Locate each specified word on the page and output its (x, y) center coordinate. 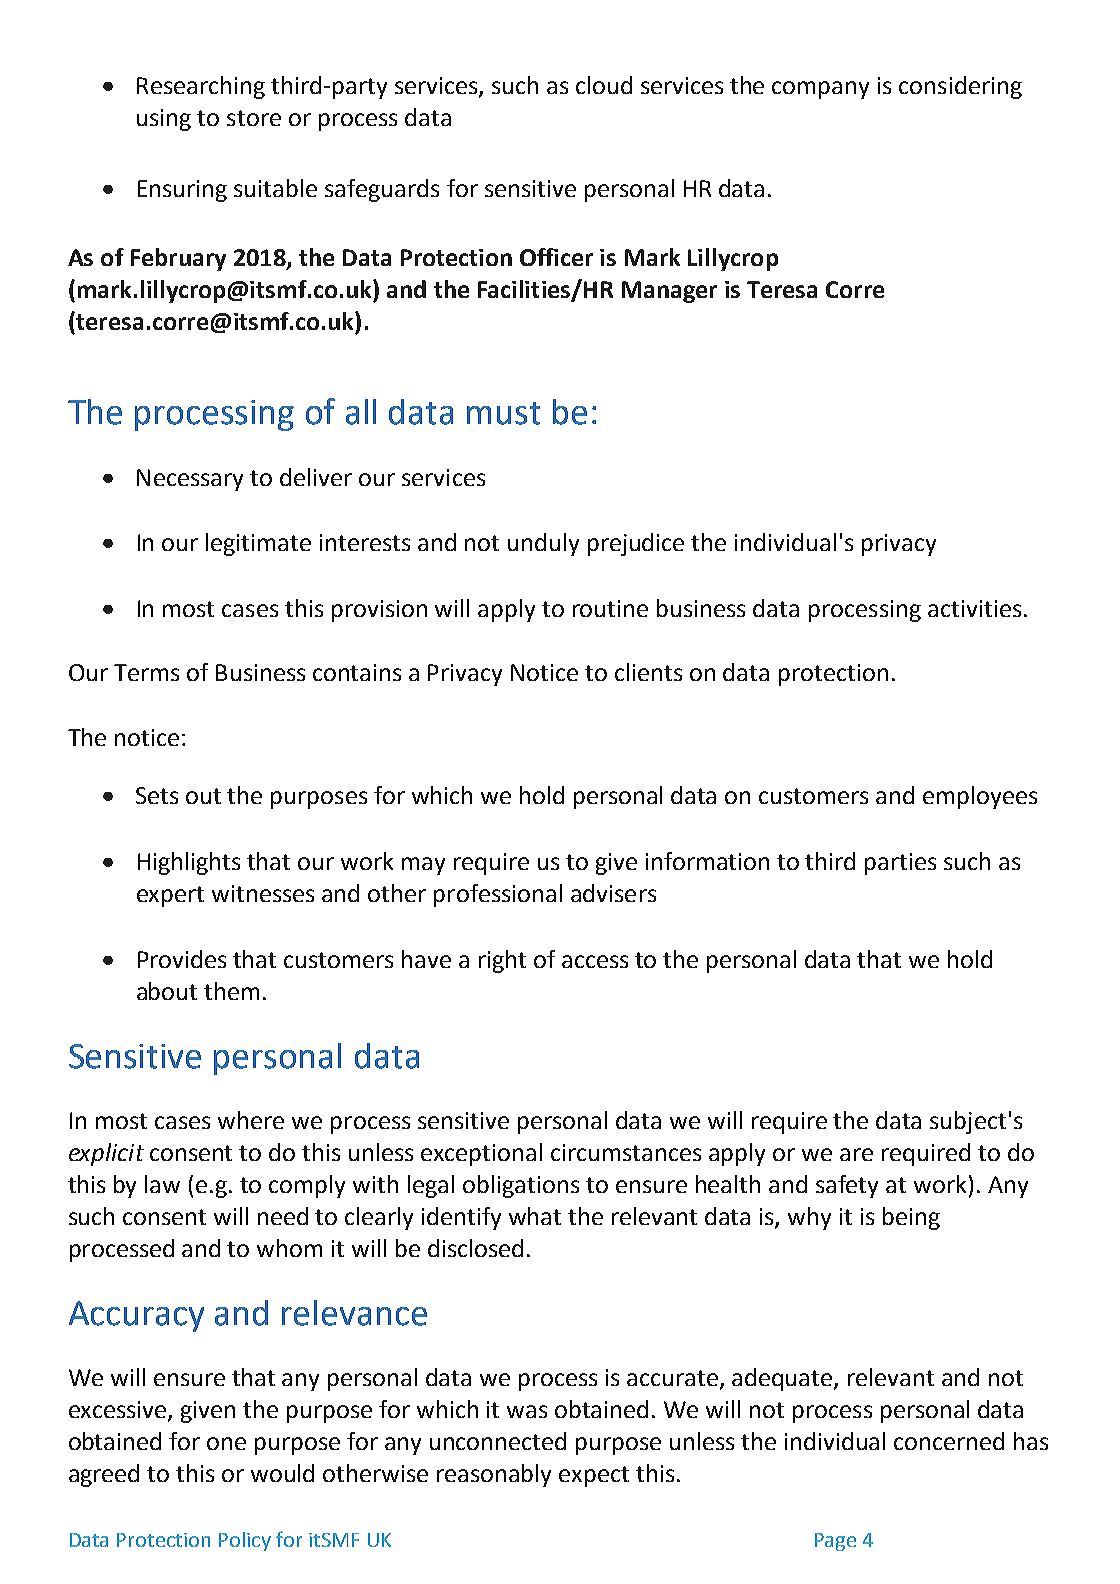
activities (974, 608)
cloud (604, 85)
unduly (543, 544)
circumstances (626, 1152)
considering (960, 87)
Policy (245, 1541)
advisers (613, 893)
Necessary (190, 480)
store (254, 118)
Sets (157, 795)
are (856, 1154)
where (251, 1120)
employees (980, 797)
